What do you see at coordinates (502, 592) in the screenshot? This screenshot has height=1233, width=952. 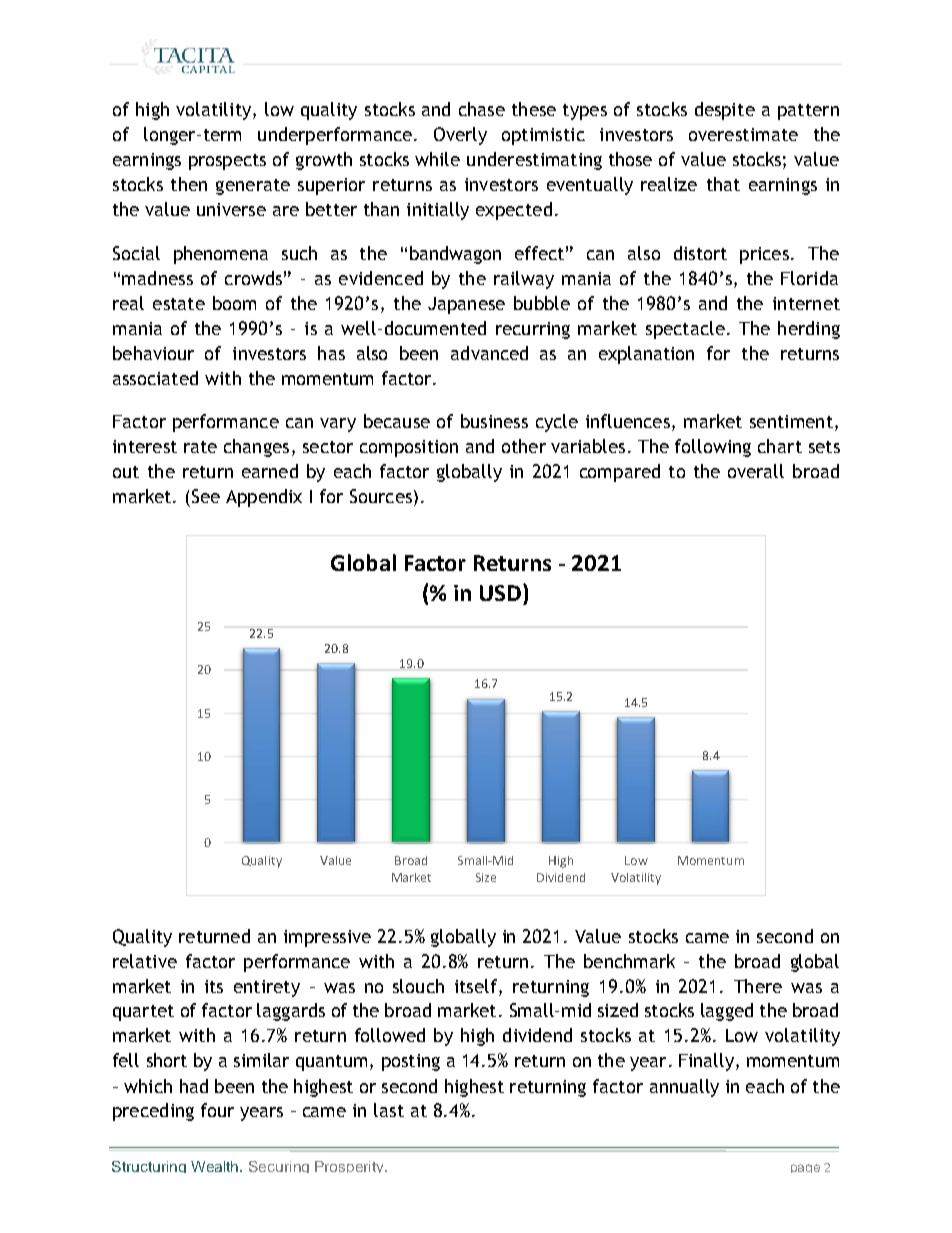 I see `USD` at bounding box center [502, 592].
